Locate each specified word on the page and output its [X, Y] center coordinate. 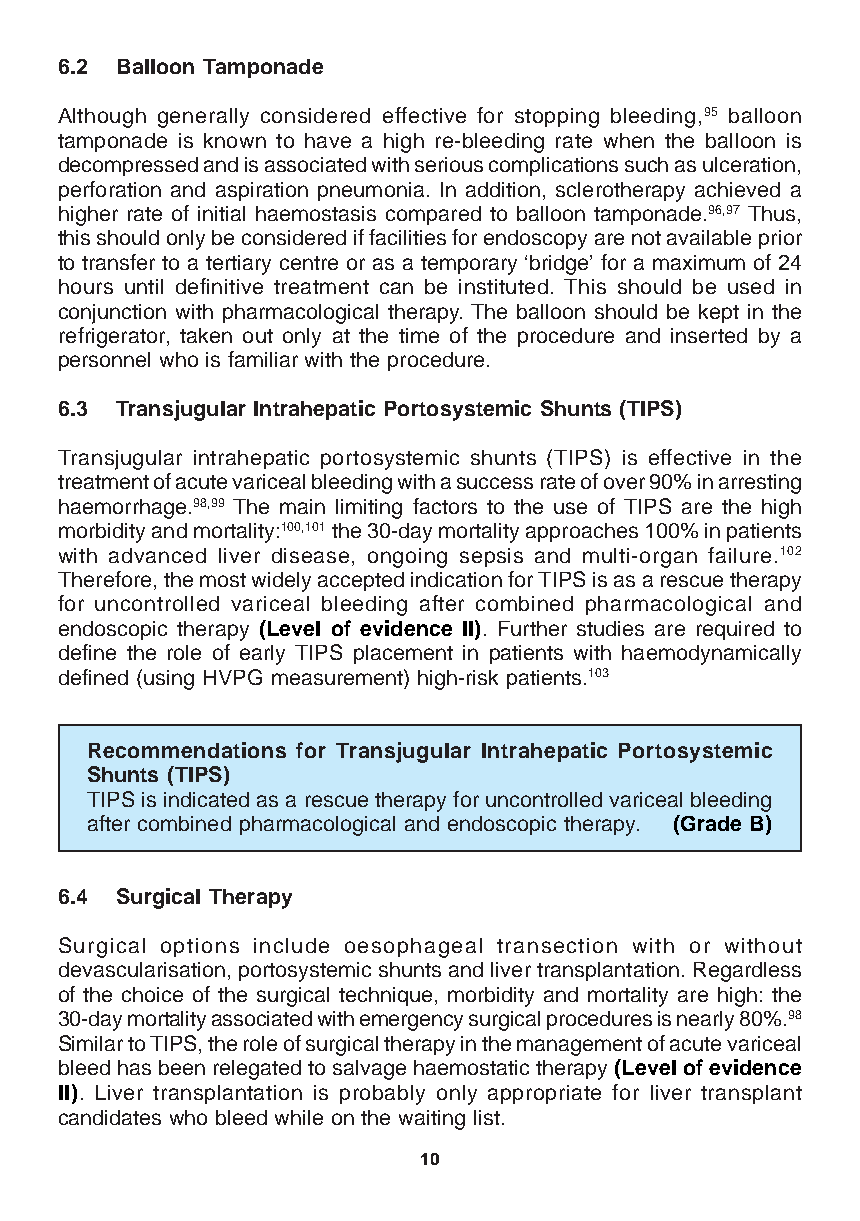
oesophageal [413, 948]
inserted [709, 335]
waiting [432, 1120]
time [419, 335]
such [646, 164]
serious [449, 164]
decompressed [128, 166]
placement [403, 654]
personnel [104, 361]
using [169, 680]
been [182, 1067]
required [735, 630]
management [579, 1046]
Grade [710, 823]
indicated [206, 799]
